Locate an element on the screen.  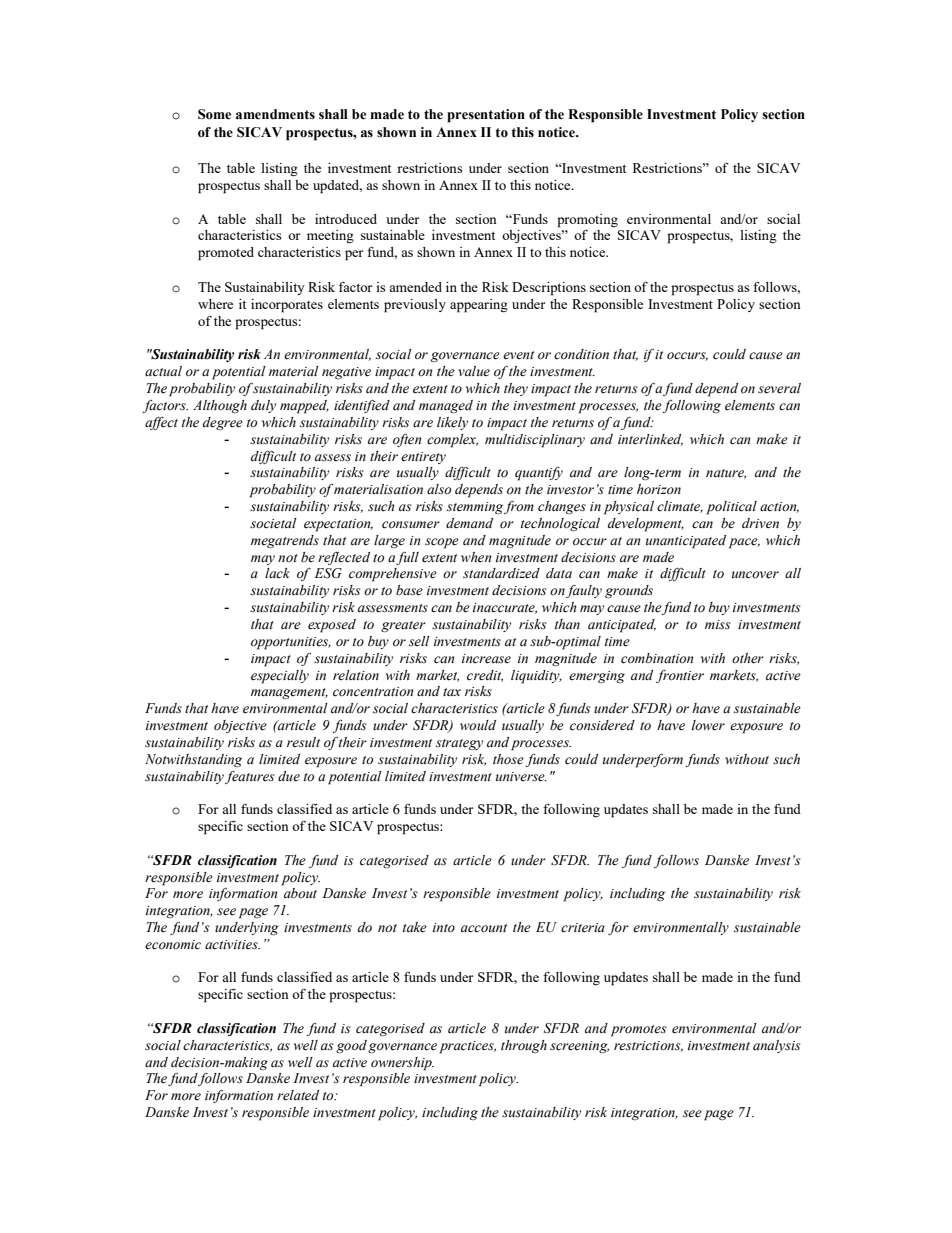
miss is located at coordinates (717, 625).
